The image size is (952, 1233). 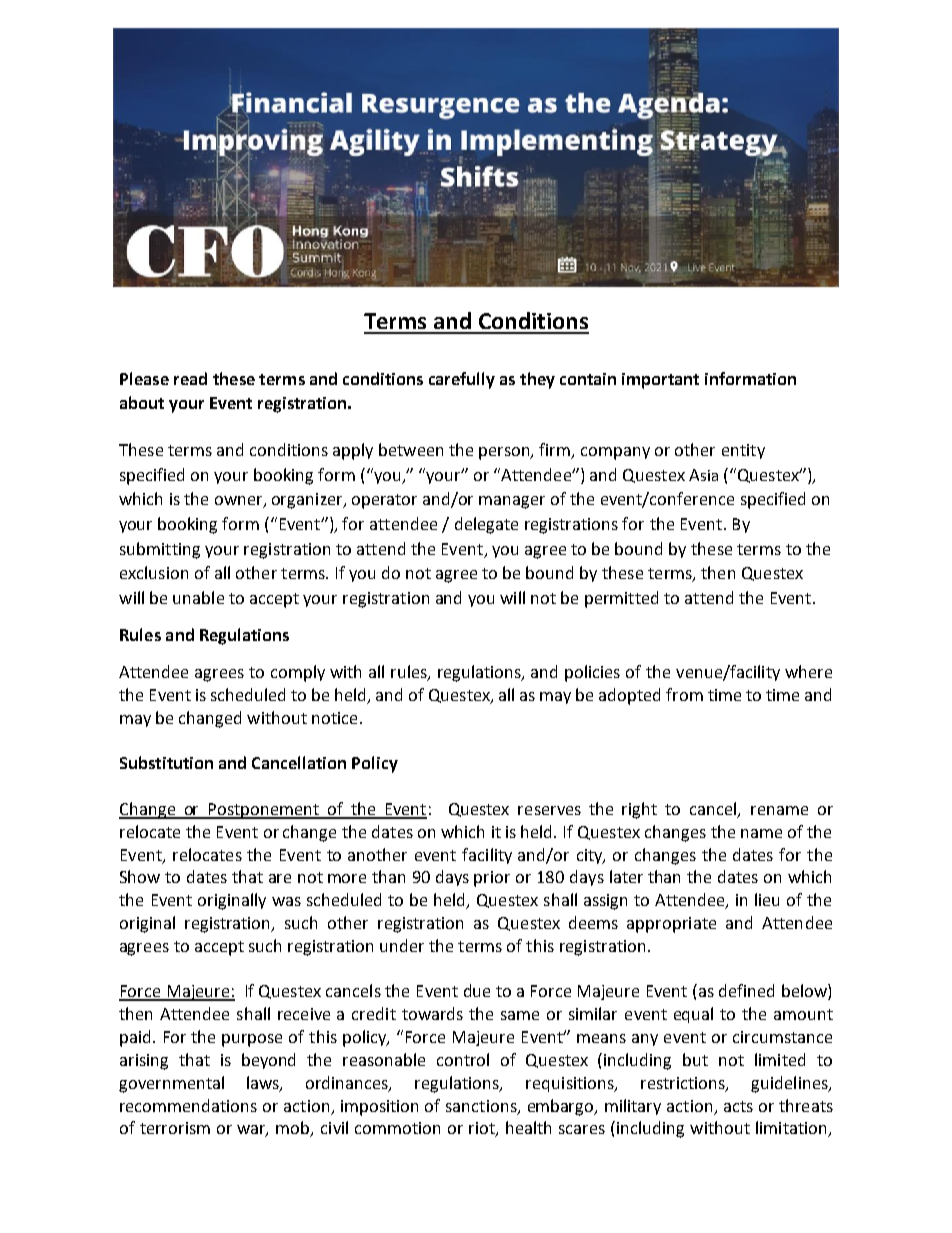 I want to click on from, so click(x=684, y=694).
